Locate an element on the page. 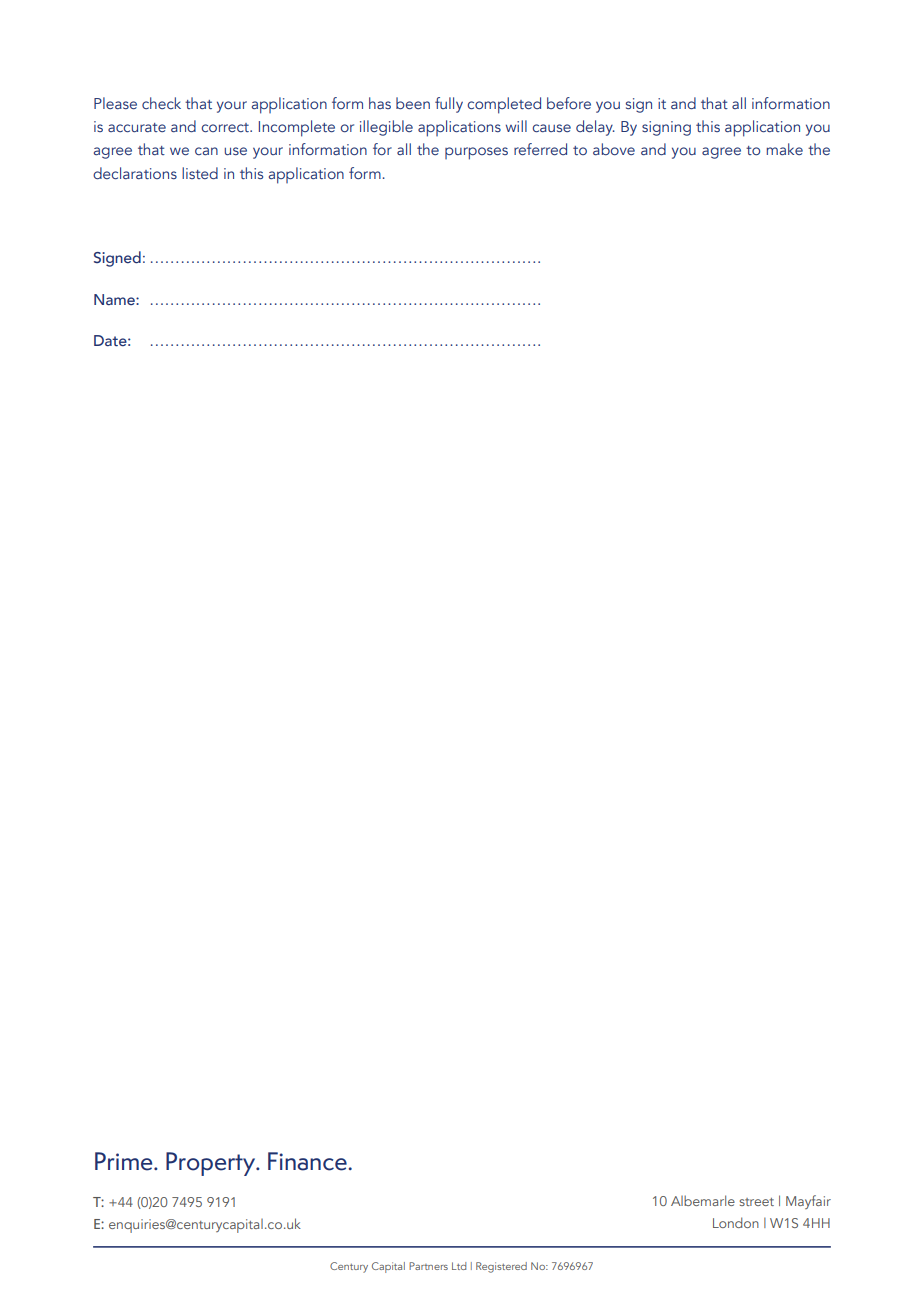 Image resolution: width=924 pixels, height=1308 pixels. London is located at coordinates (736, 1222).
